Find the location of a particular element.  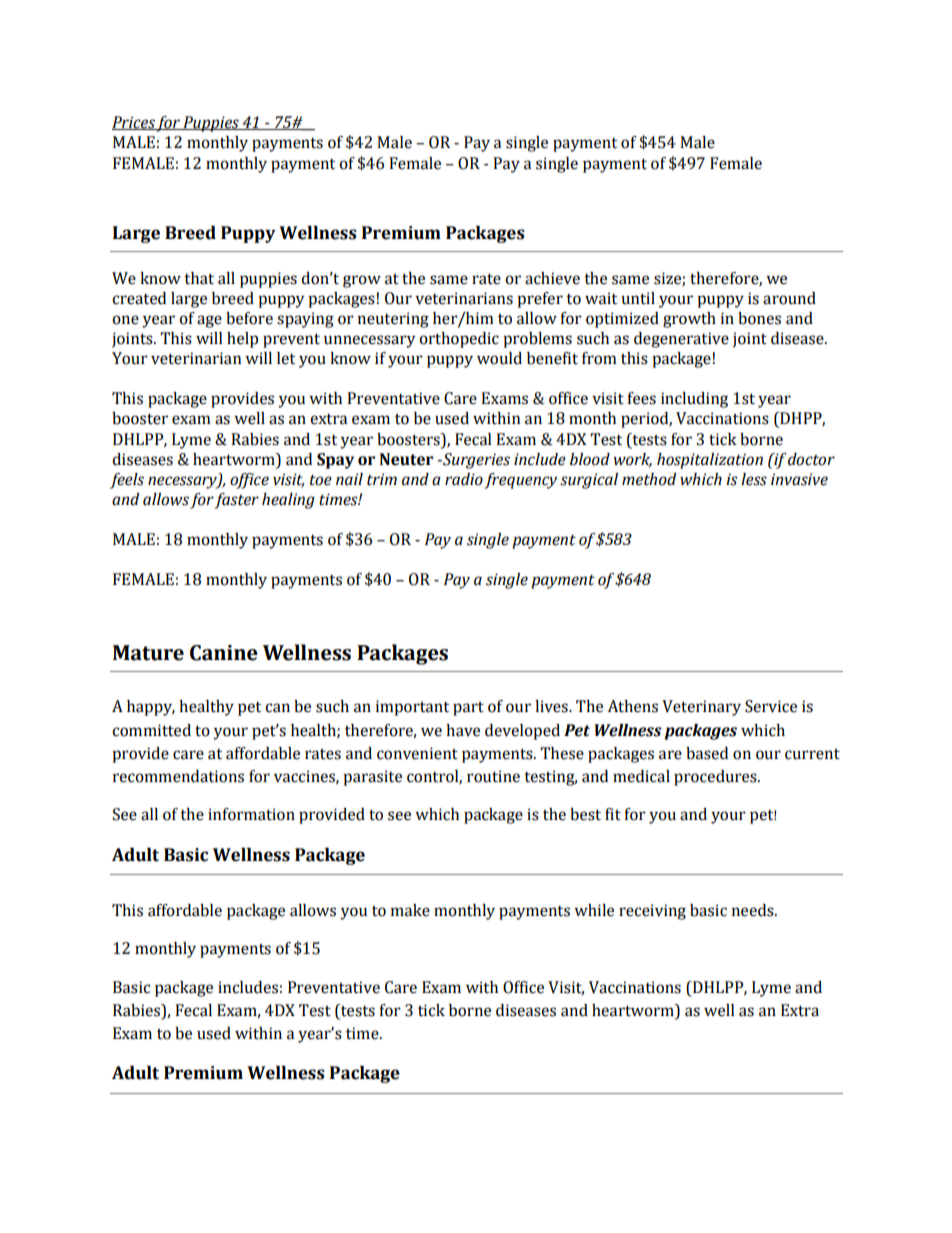

around is located at coordinates (789, 298).
